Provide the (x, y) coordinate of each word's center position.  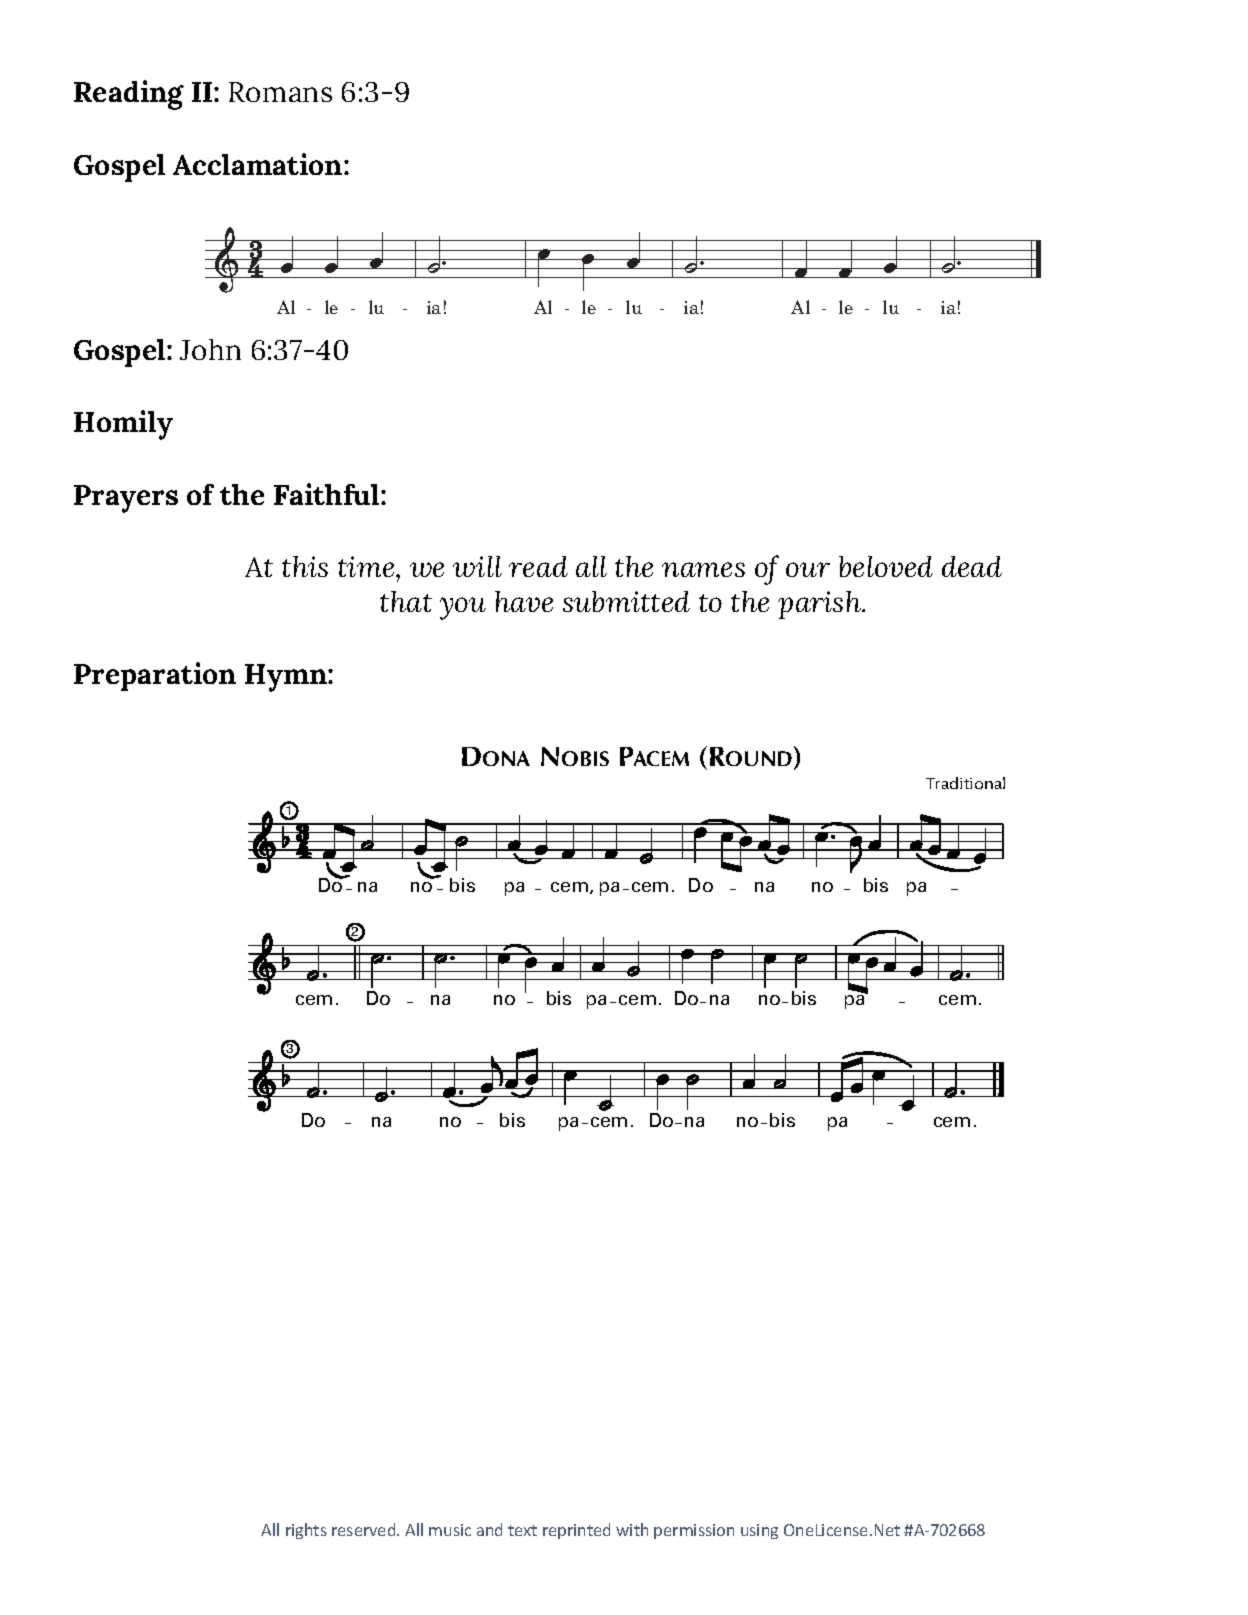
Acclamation (259, 164)
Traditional (965, 783)
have (524, 601)
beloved (886, 566)
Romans (280, 92)
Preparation (155, 676)
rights (306, 1531)
